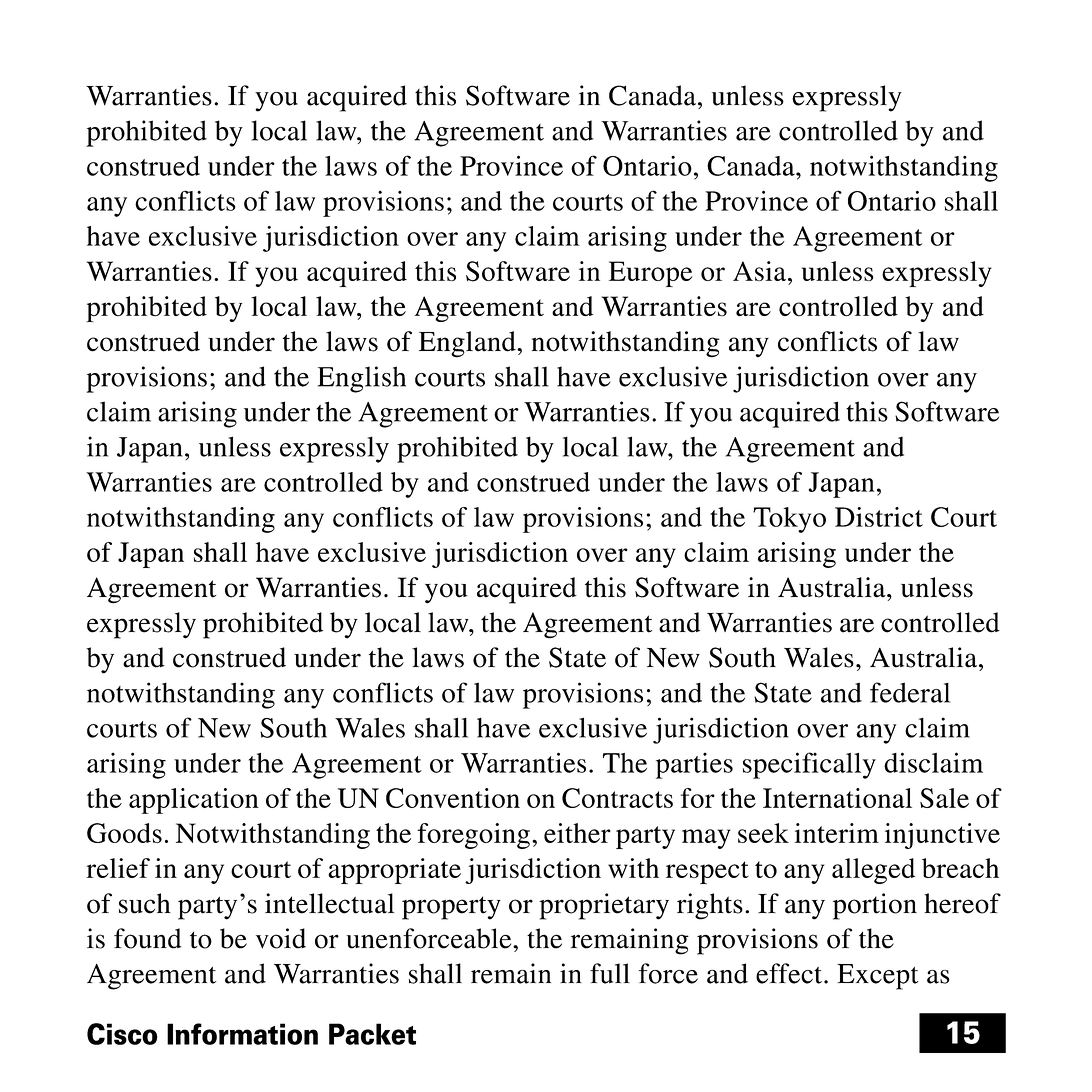  I want to click on application, so click(194, 801).
